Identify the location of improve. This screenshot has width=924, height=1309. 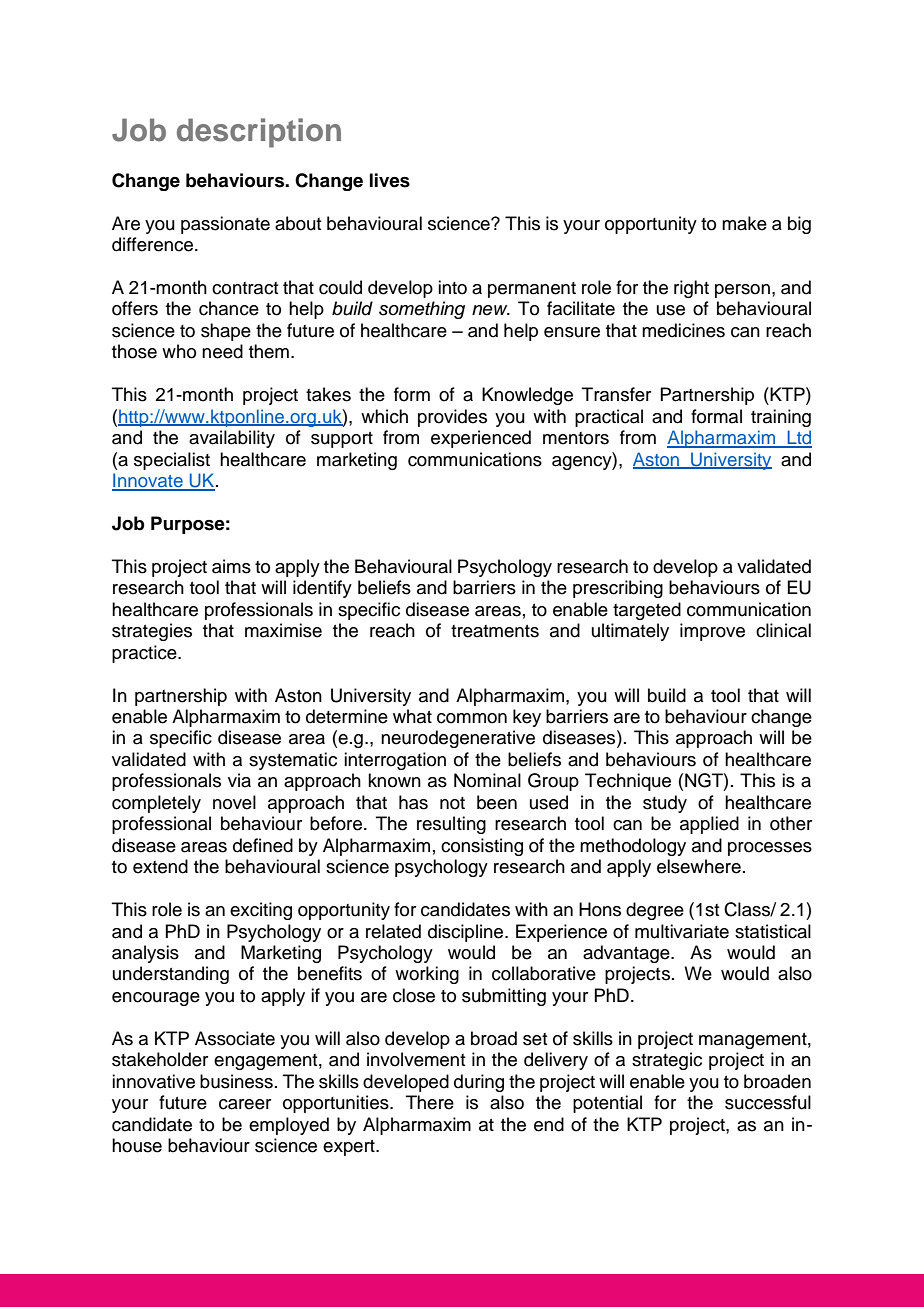
(712, 632).
